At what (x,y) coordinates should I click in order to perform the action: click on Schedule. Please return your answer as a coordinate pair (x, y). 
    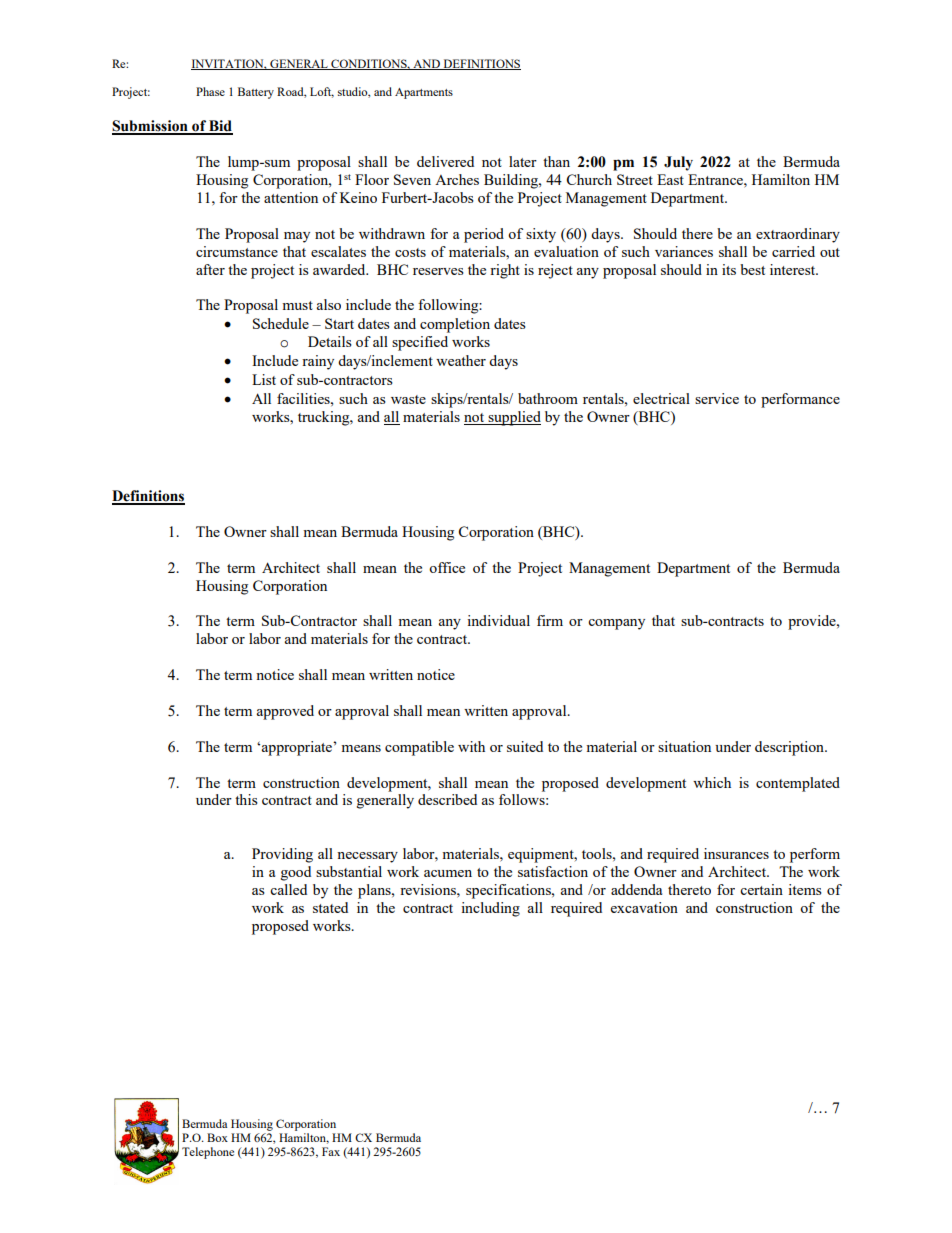
    Looking at the image, I should click on (281, 323).
